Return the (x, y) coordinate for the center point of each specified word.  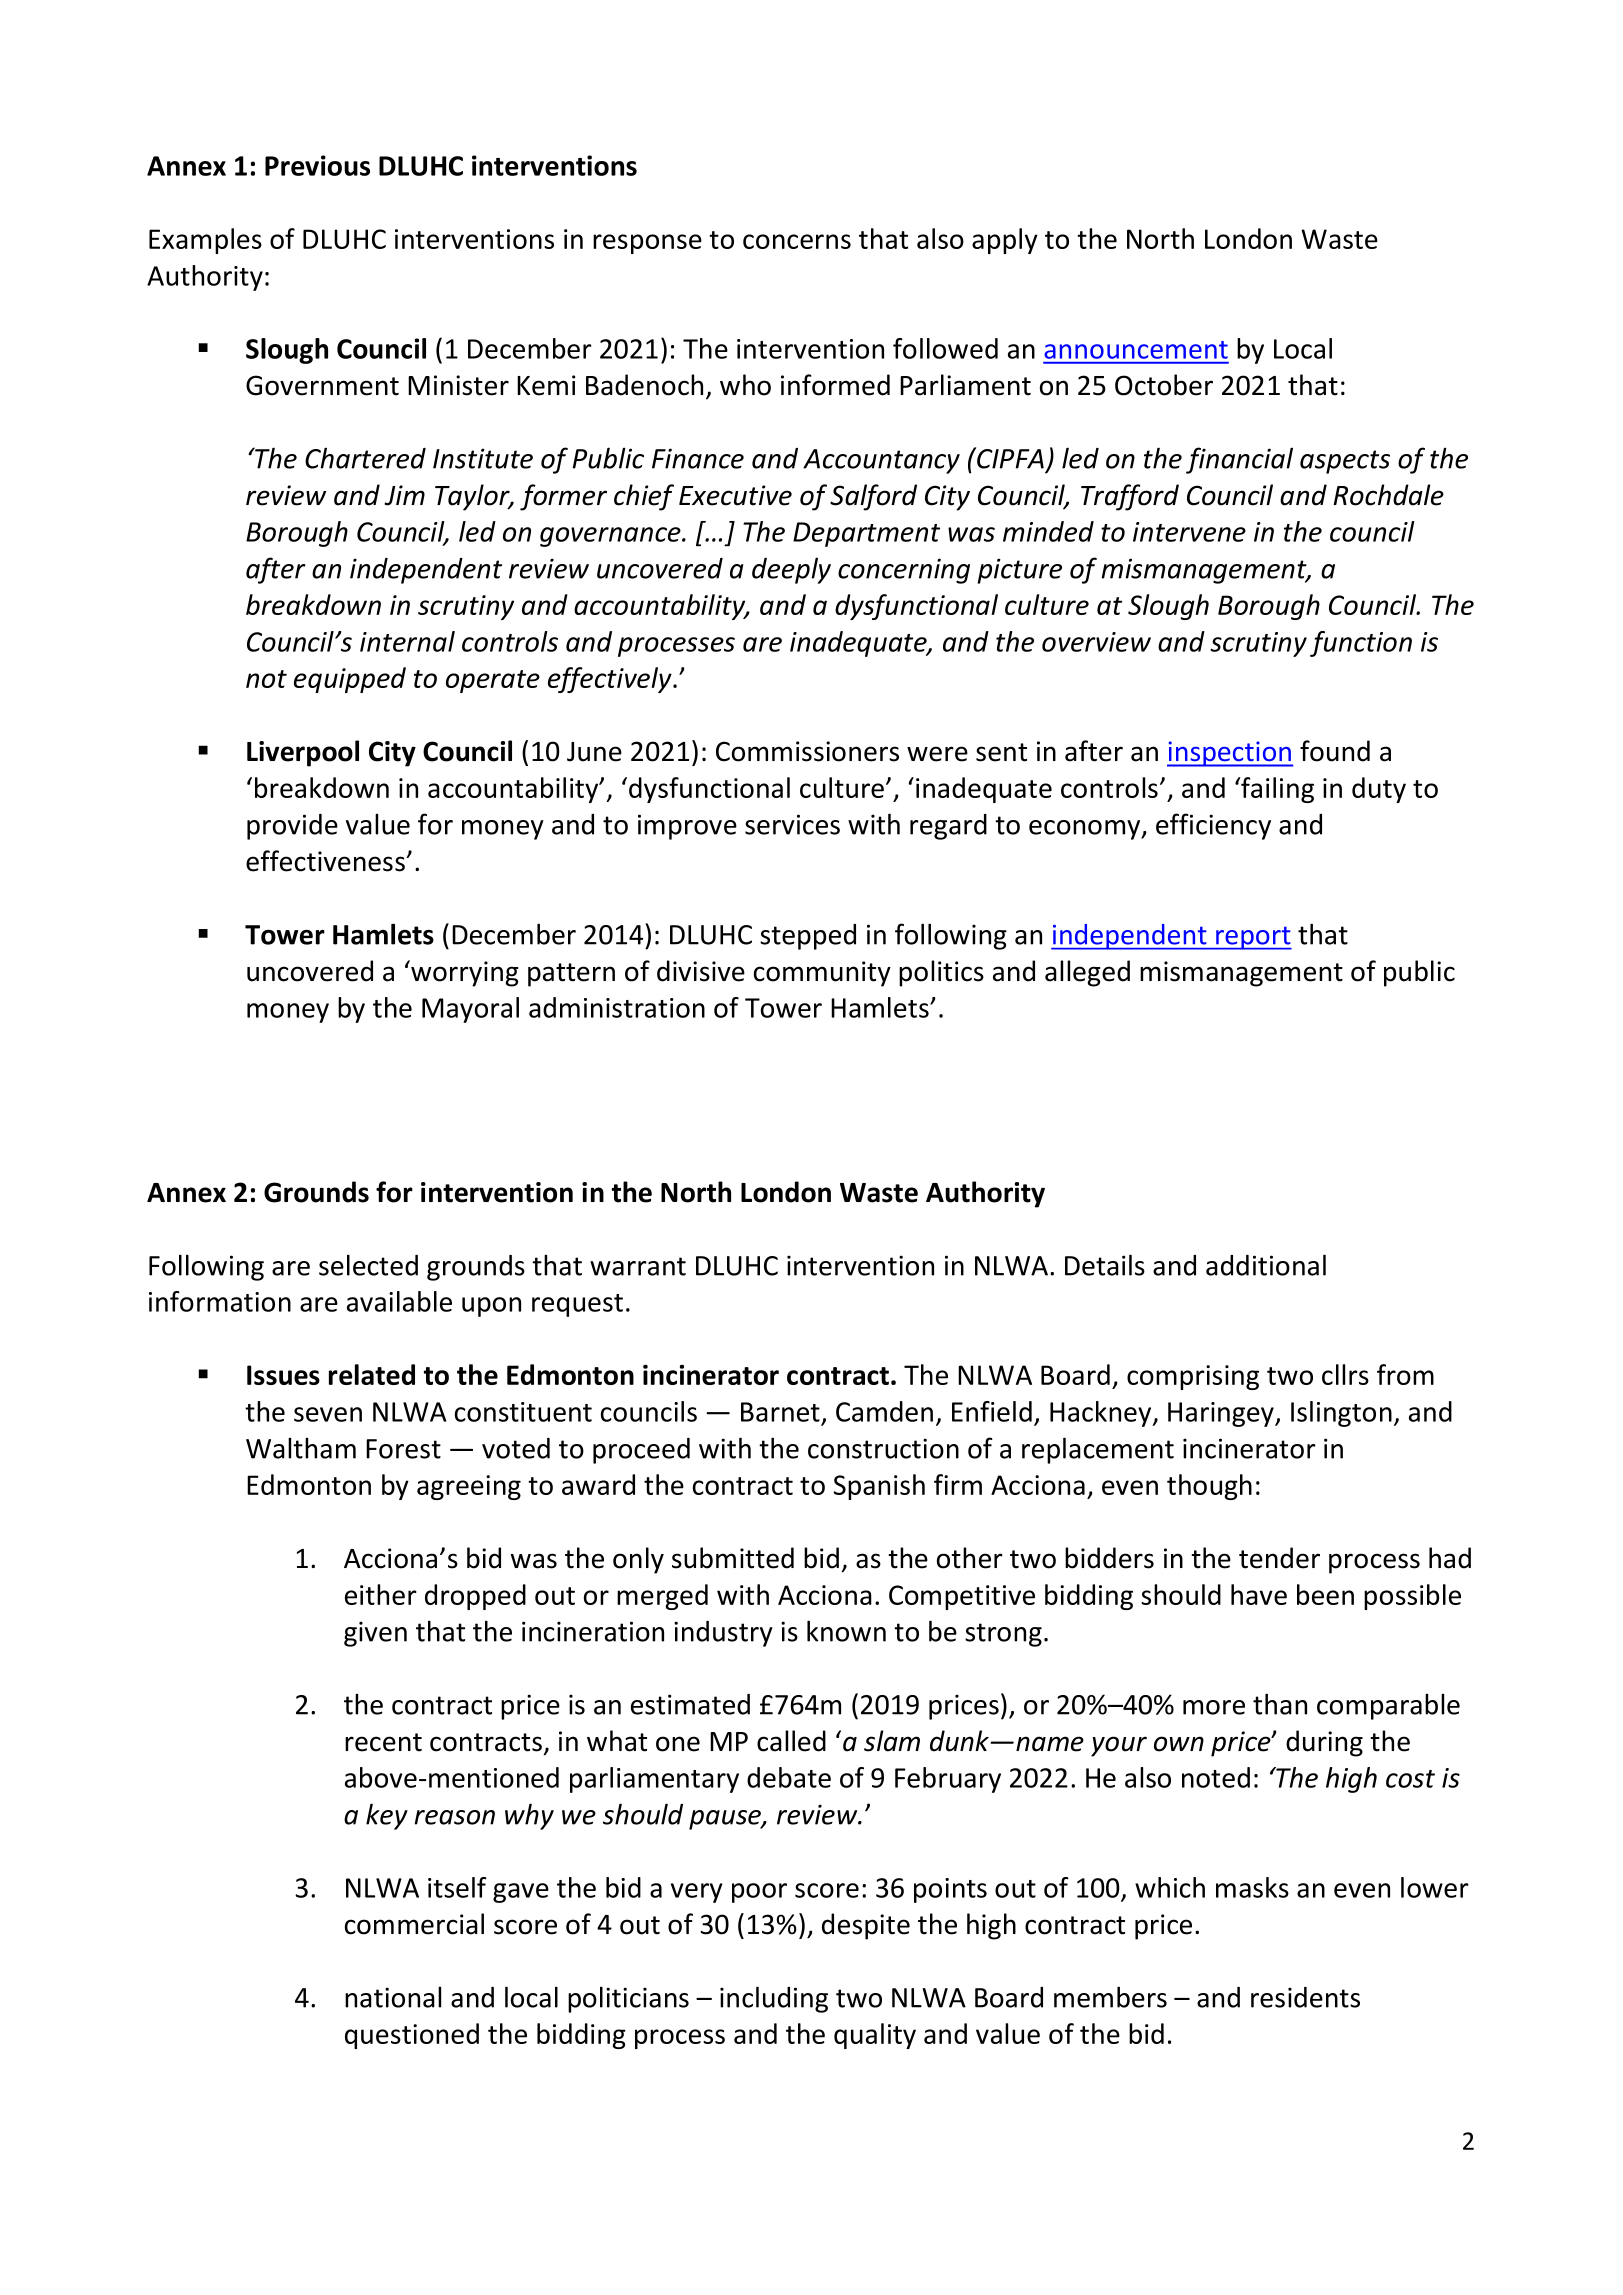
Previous (317, 165)
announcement (1136, 350)
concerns (797, 241)
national (393, 1997)
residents (1305, 1997)
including (774, 1999)
